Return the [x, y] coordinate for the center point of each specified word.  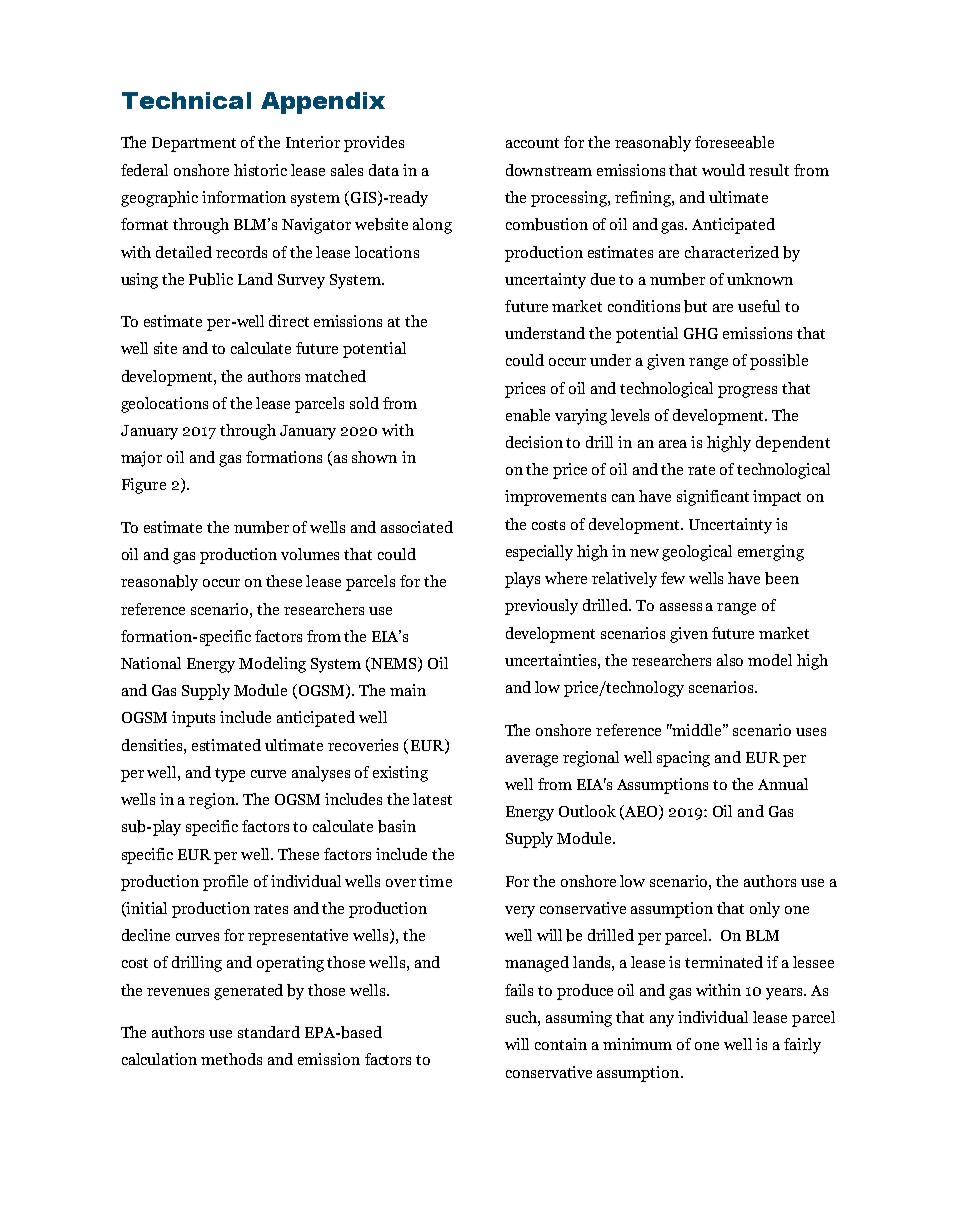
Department [194, 144]
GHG [701, 333]
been [782, 578]
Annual [783, 784]
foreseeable [734, 142]
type [230, 775]
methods [231, 1059]
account [532, 143]
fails [519, 990]
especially [539, 553]
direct [289, 321]
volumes [310, 554]
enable [528, 415]
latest [432, 799]
